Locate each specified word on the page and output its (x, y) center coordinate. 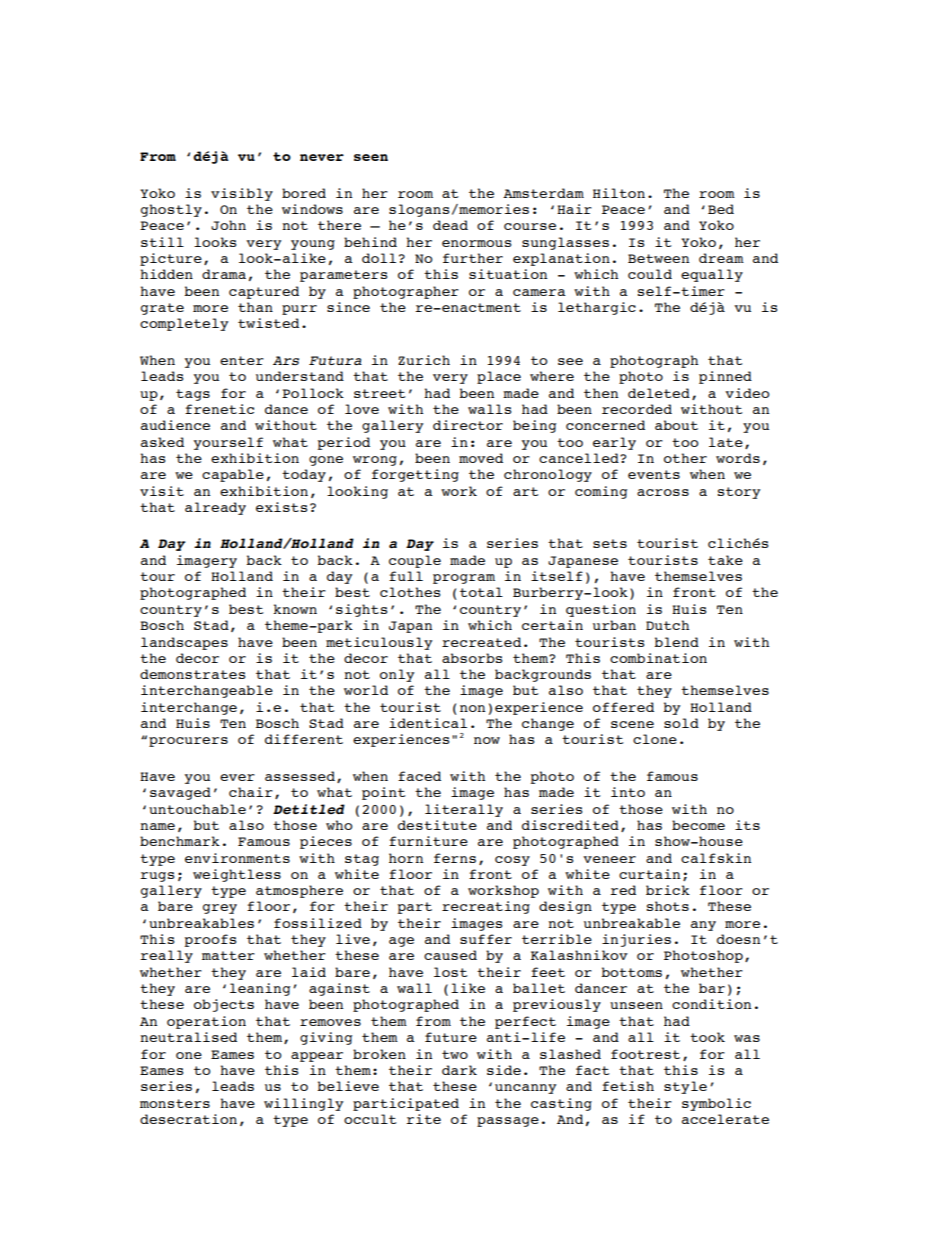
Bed (721, 209)
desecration (188, 1119)
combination (658, 658)
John (228, 225)
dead (450, 225)
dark (459, 1070)
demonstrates (192, 674)
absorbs (472, 658)
